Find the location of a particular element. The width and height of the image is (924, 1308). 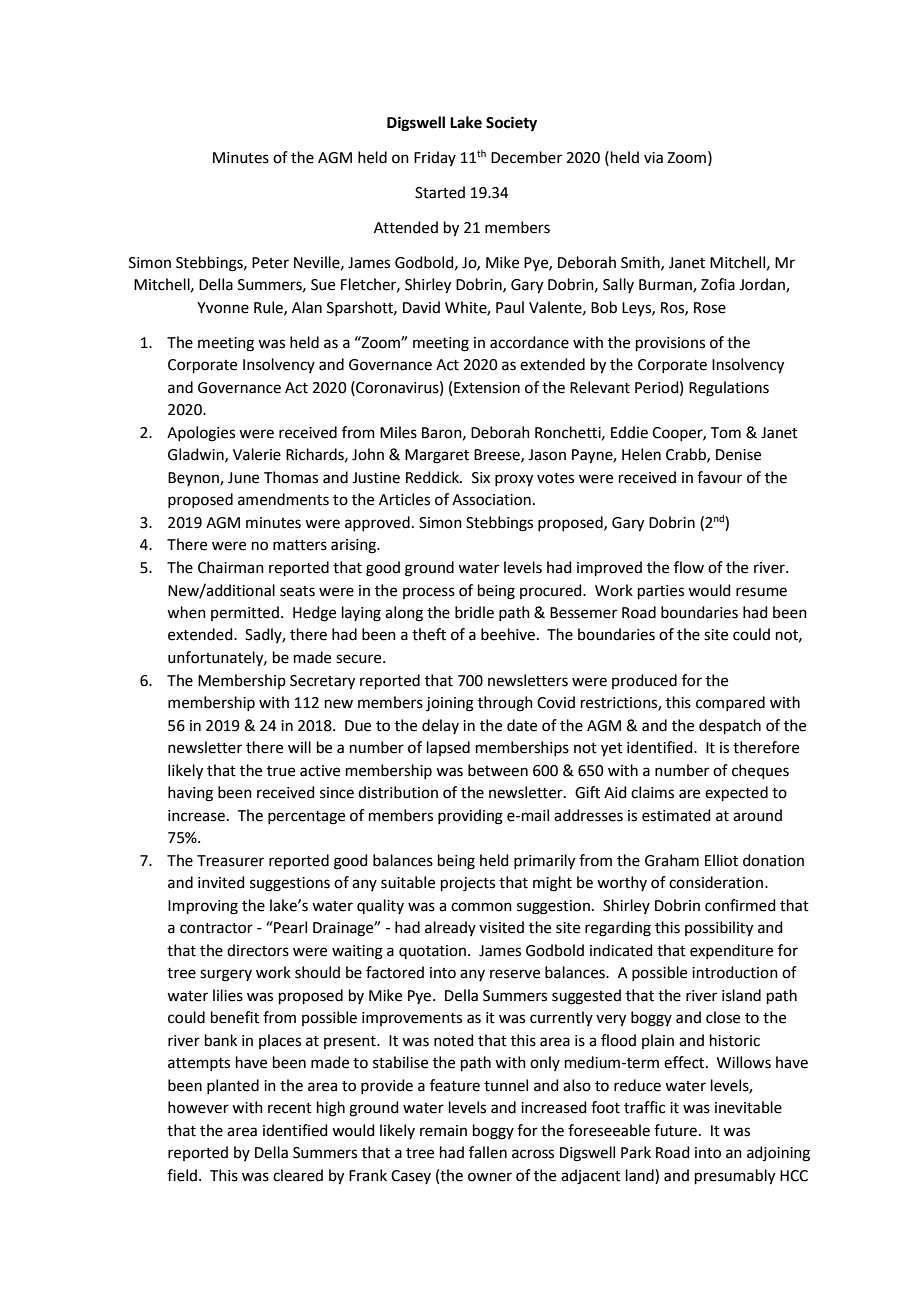

fallen is located at coordinates (488, 1152).
